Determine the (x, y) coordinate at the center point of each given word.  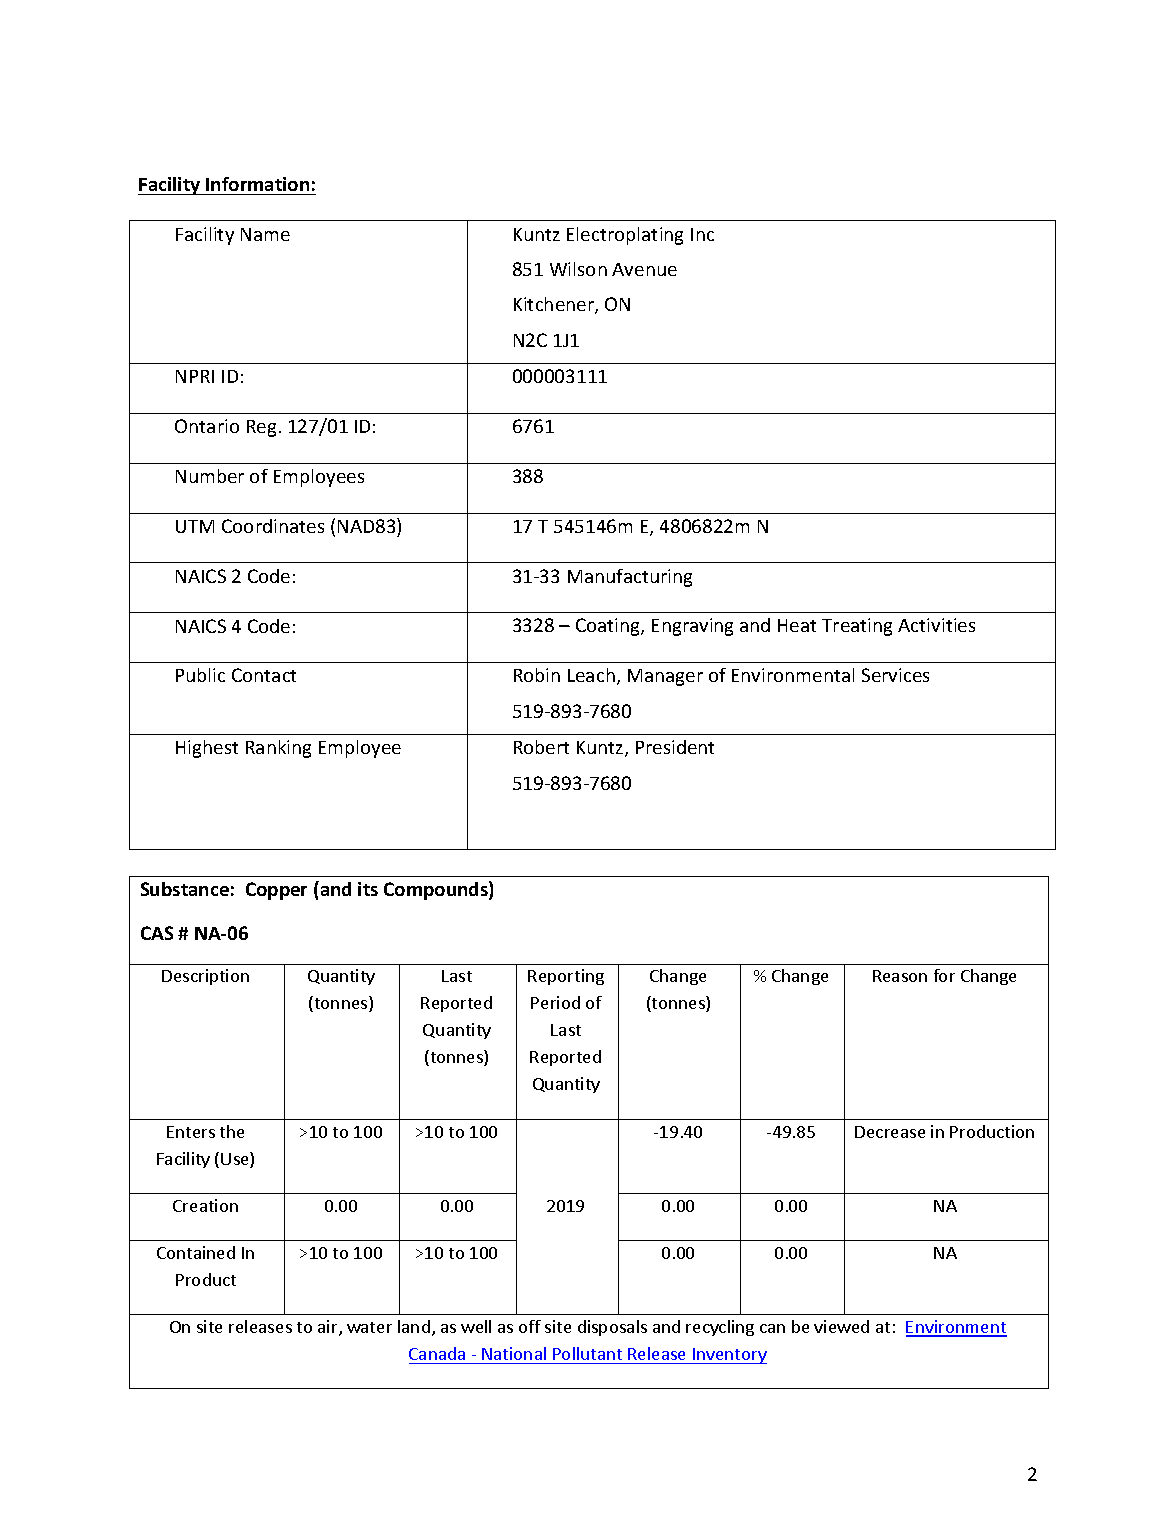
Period (555, 1002)
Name (265, 234)
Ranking (278, 749)
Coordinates (273, 526)
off (530, 1326)
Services (895, 675)
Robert (541, 747)
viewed (841, 1326)
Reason (900, 976)
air (329, 1328)
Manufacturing (630, 578)
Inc (702, 234)
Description (205, 977)
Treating (857, 627)
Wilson (578, 269)
